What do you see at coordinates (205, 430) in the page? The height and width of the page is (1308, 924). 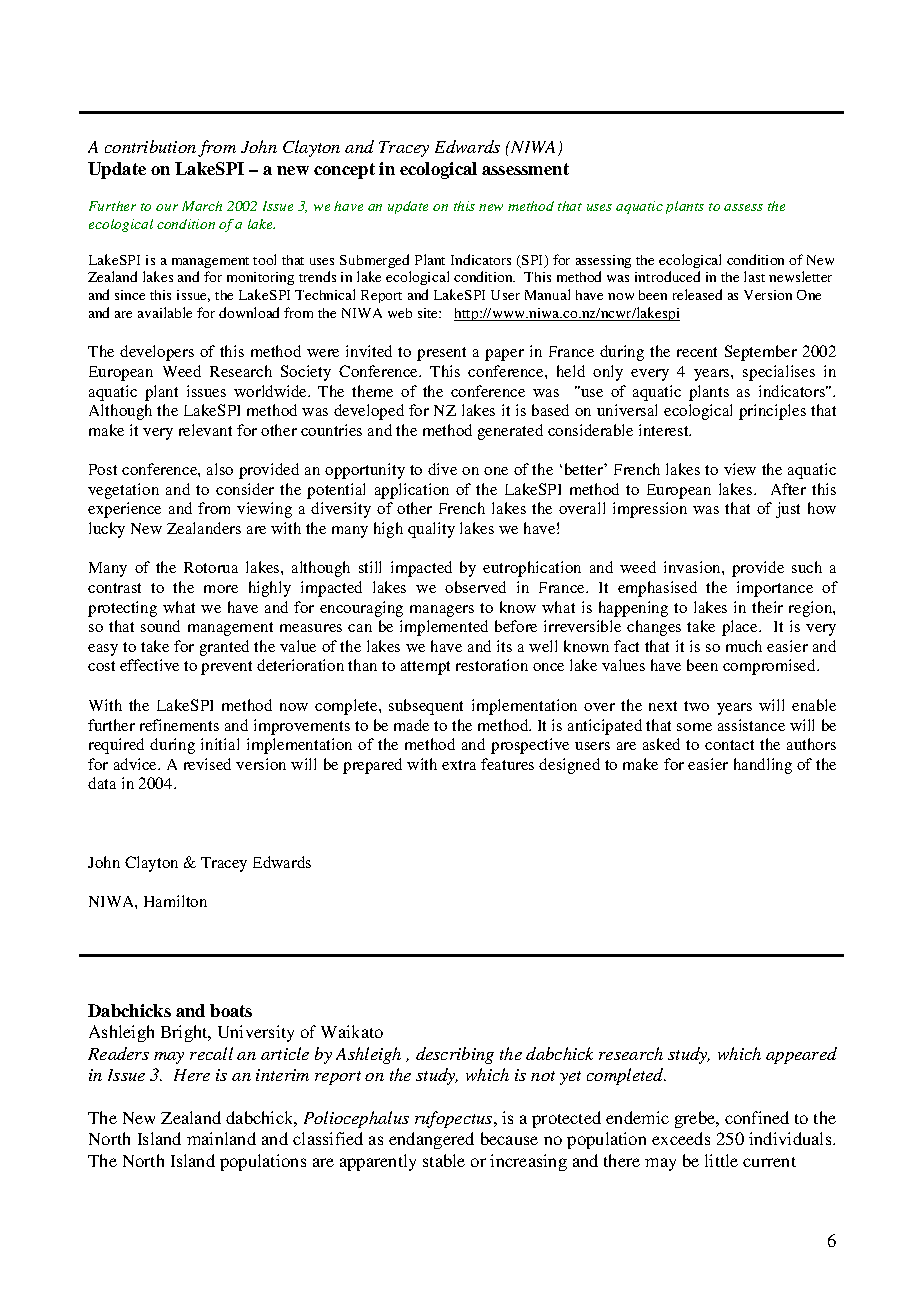 I see `relevant` at bounding box center [205, 430].
